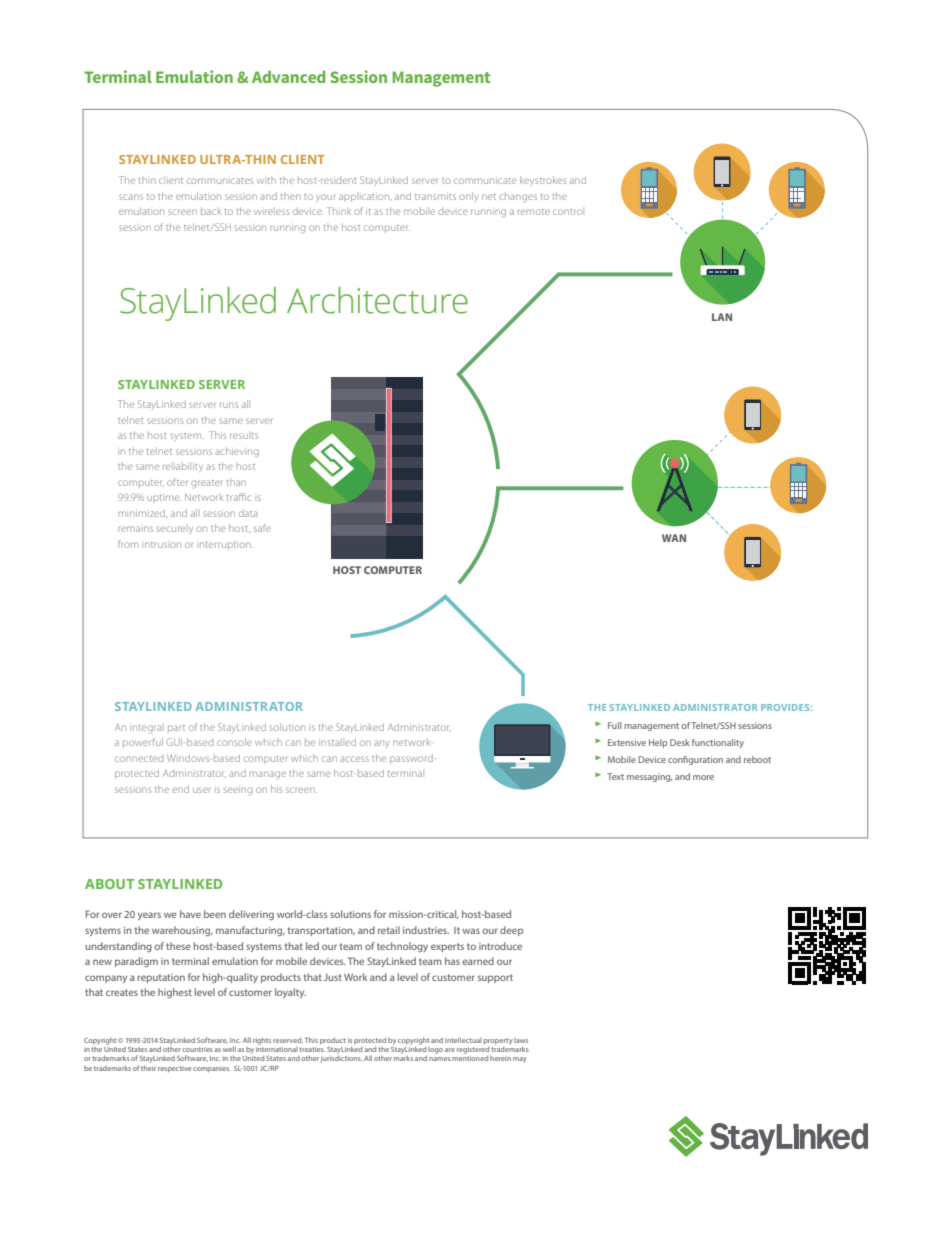  I want to click on keystrokes, so click(543, 180).
